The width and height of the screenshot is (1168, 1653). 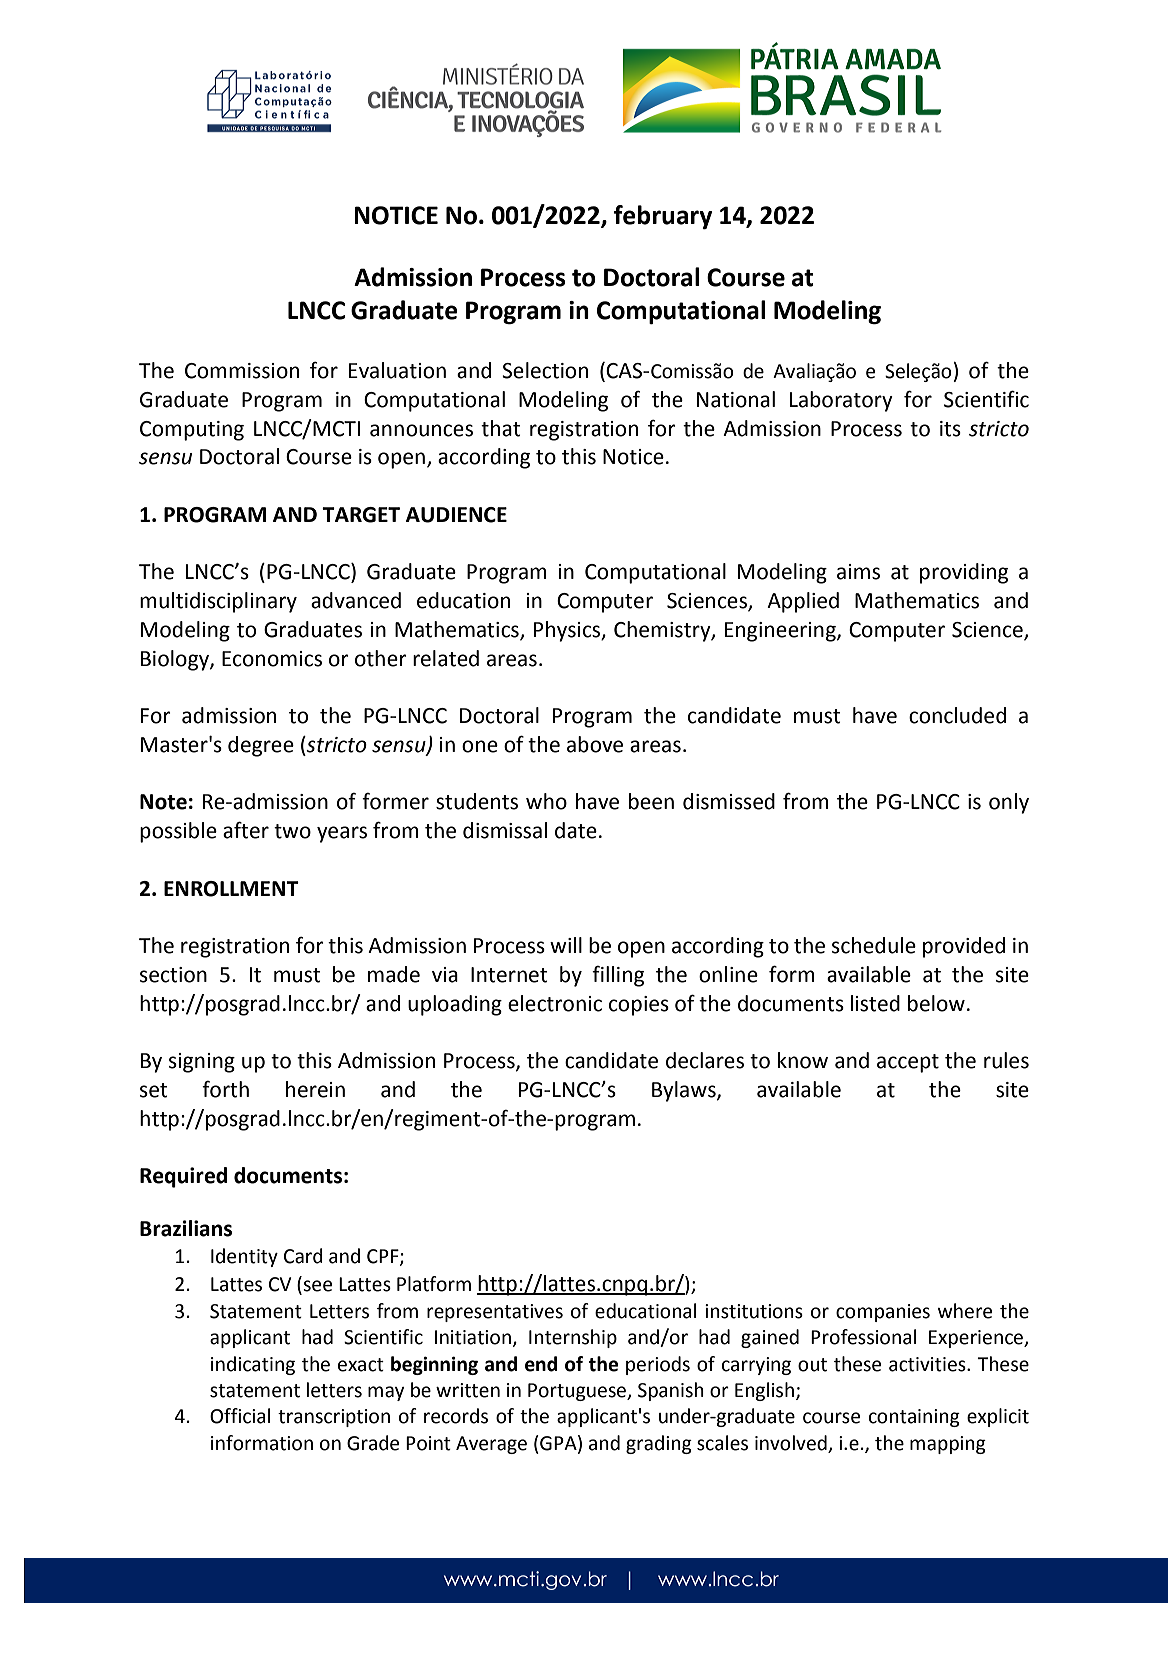 What do you see at coordinates (240, 1416) in the screenshot?
I see `Official` at bounding box center [240, 1416].
